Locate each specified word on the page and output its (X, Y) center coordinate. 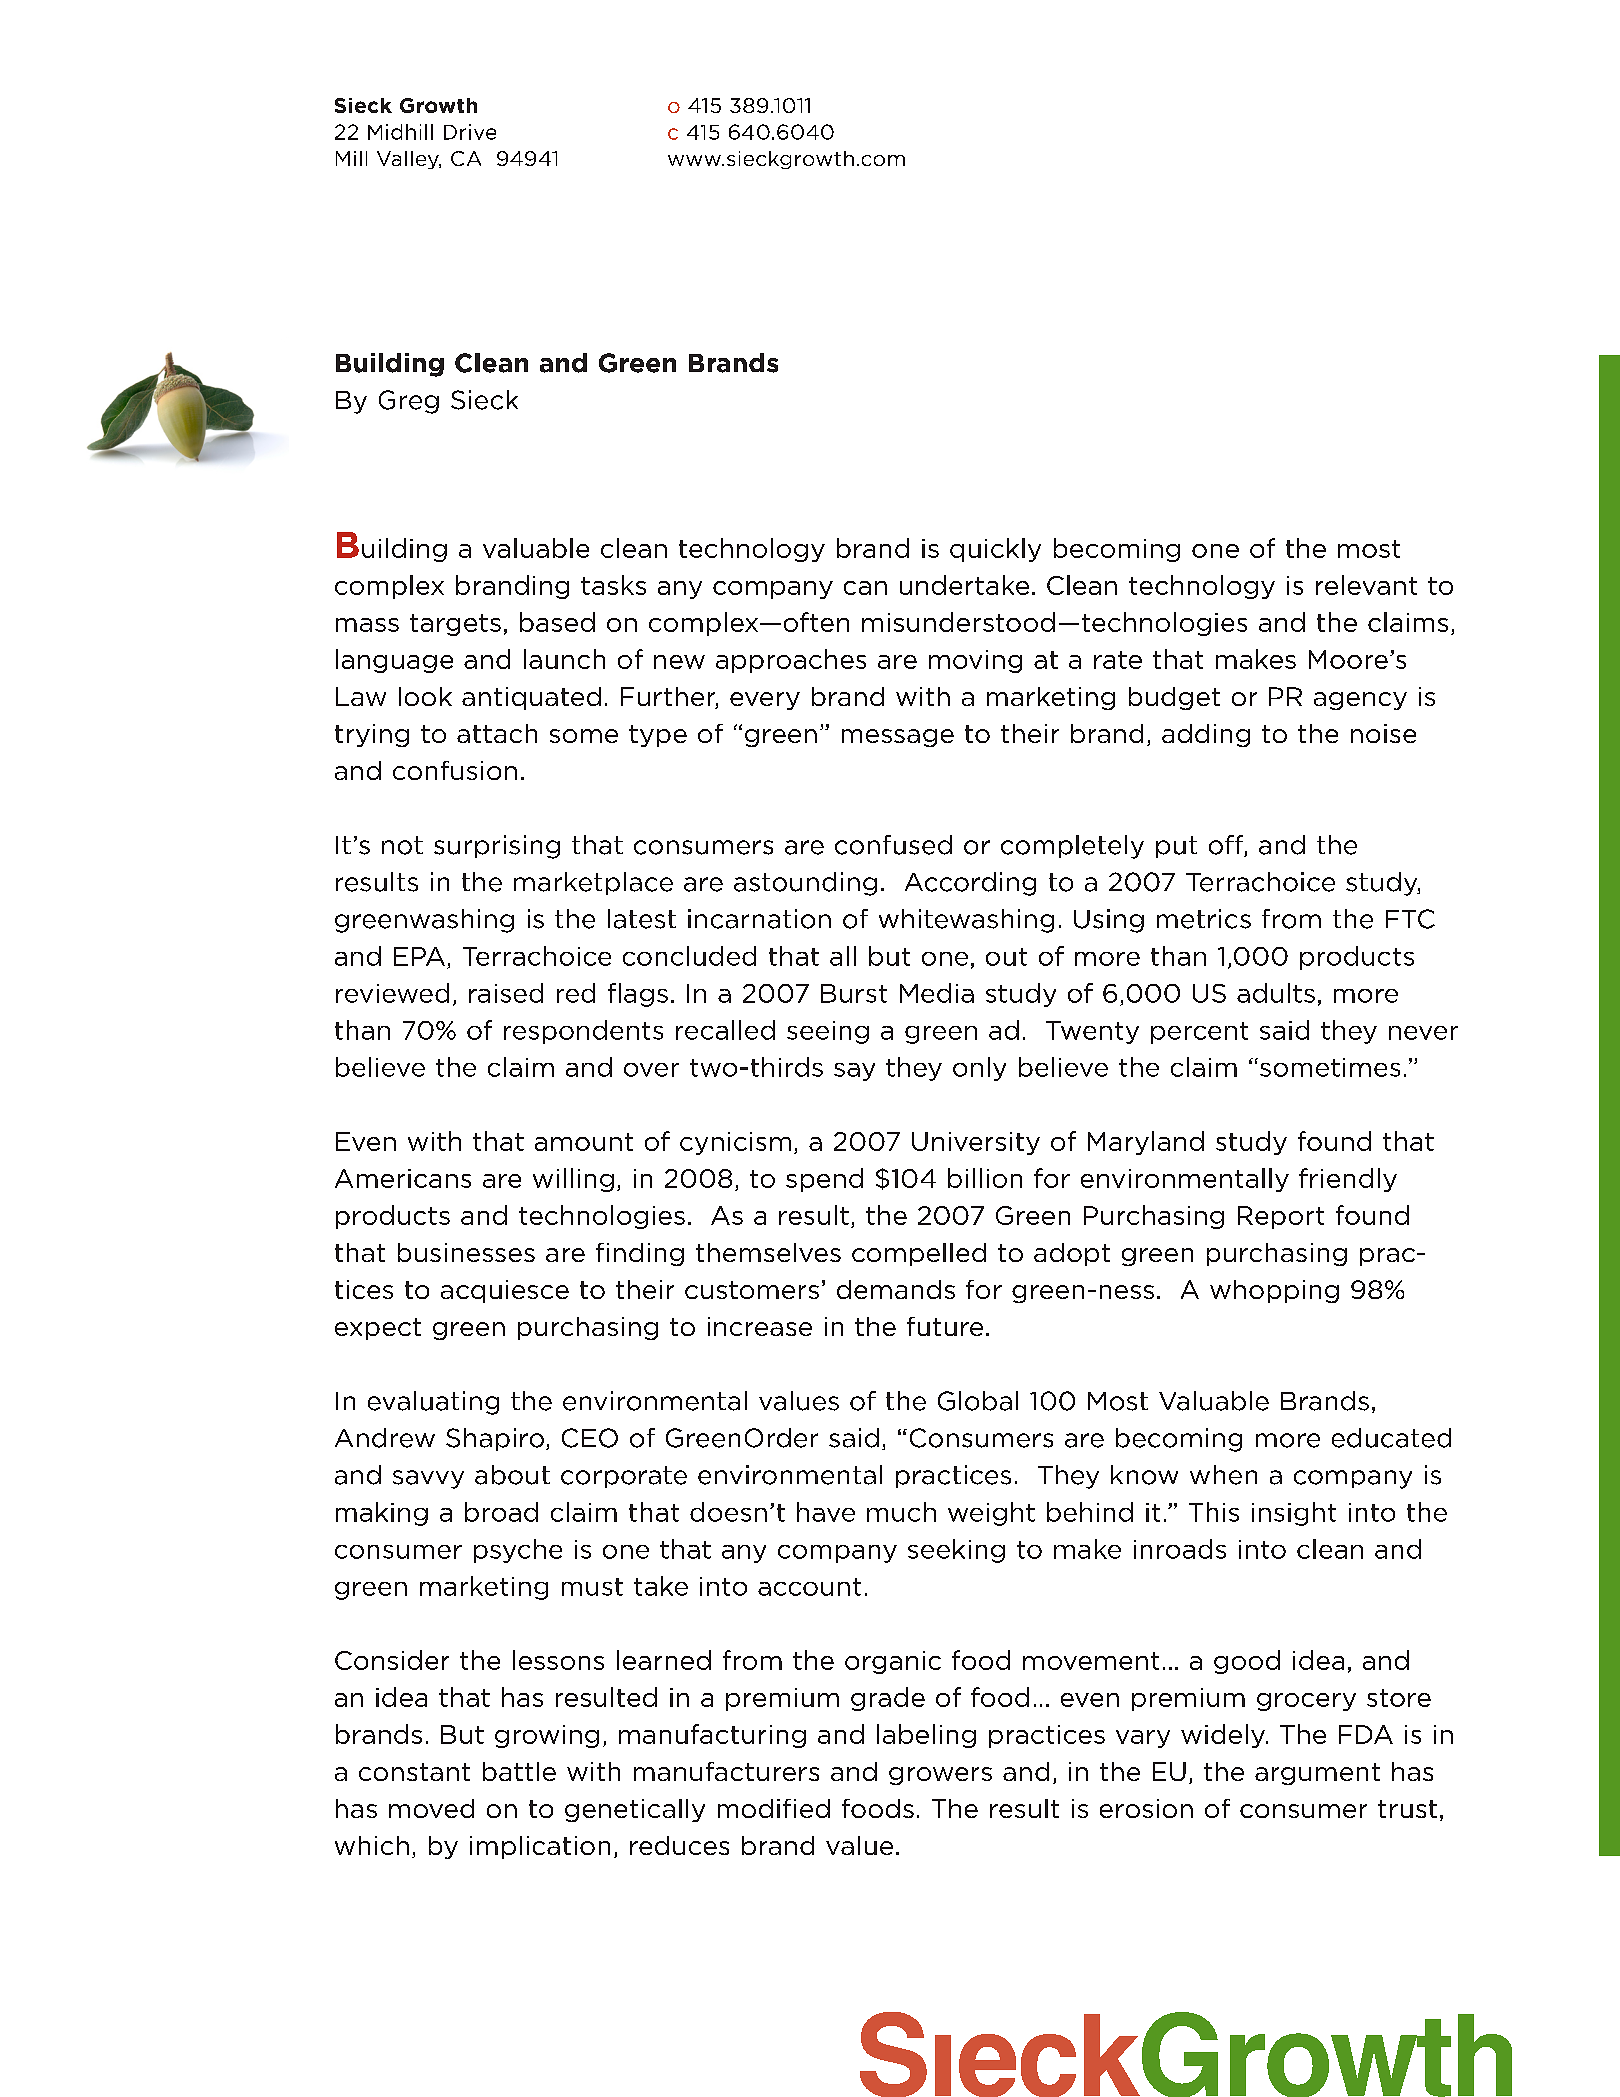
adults (1276, 993)
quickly (995, 550)
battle (519, 1771)
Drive (470, 132)
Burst (854, 993)
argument (1317, 1774)
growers (940, 1776)
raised (506, 993)
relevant (1366, 585)
